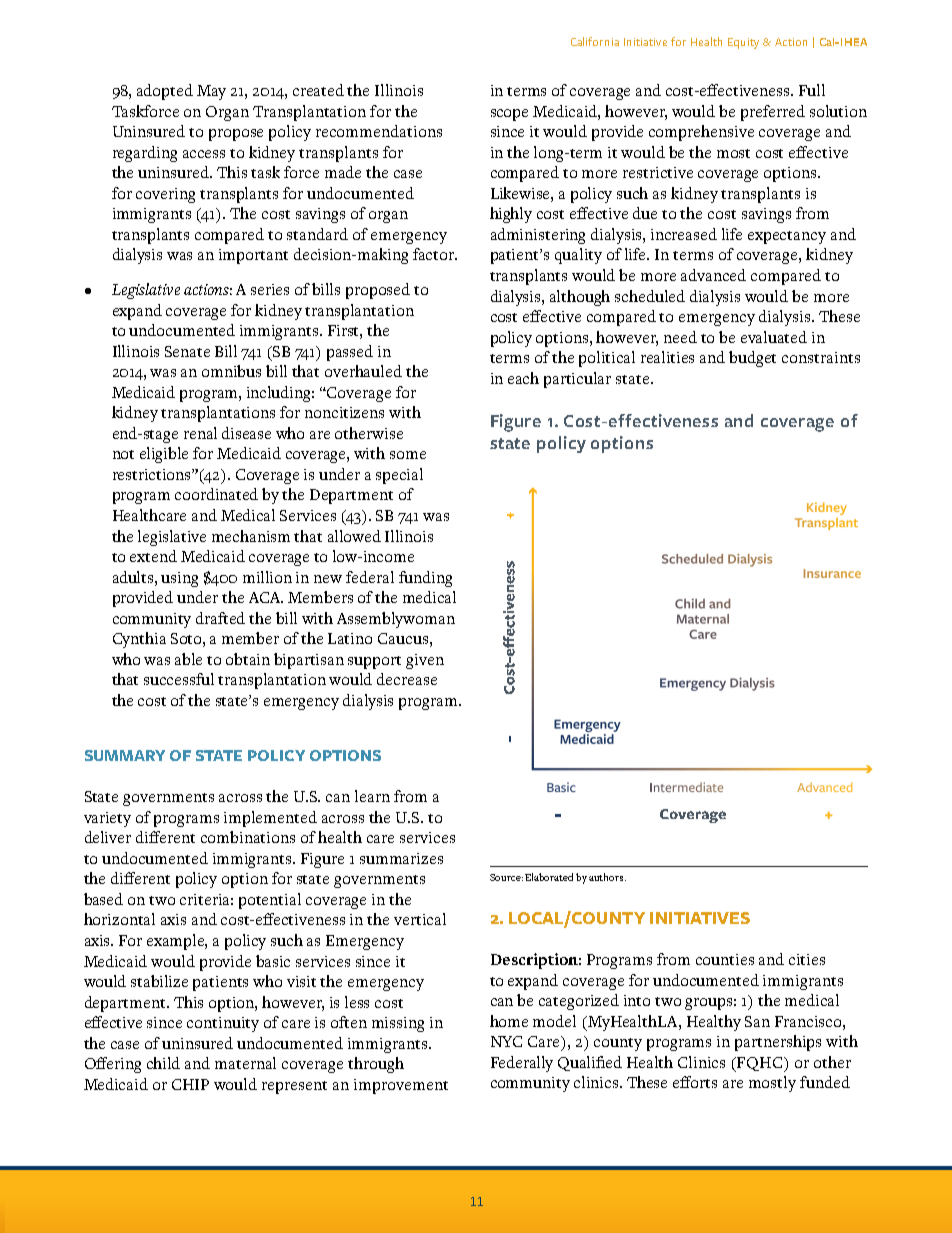 The image size is (952, 1233). What do you see at coordinates (523, 378) in the screenshot?
I see `each` at bounding box center [523, 378].
